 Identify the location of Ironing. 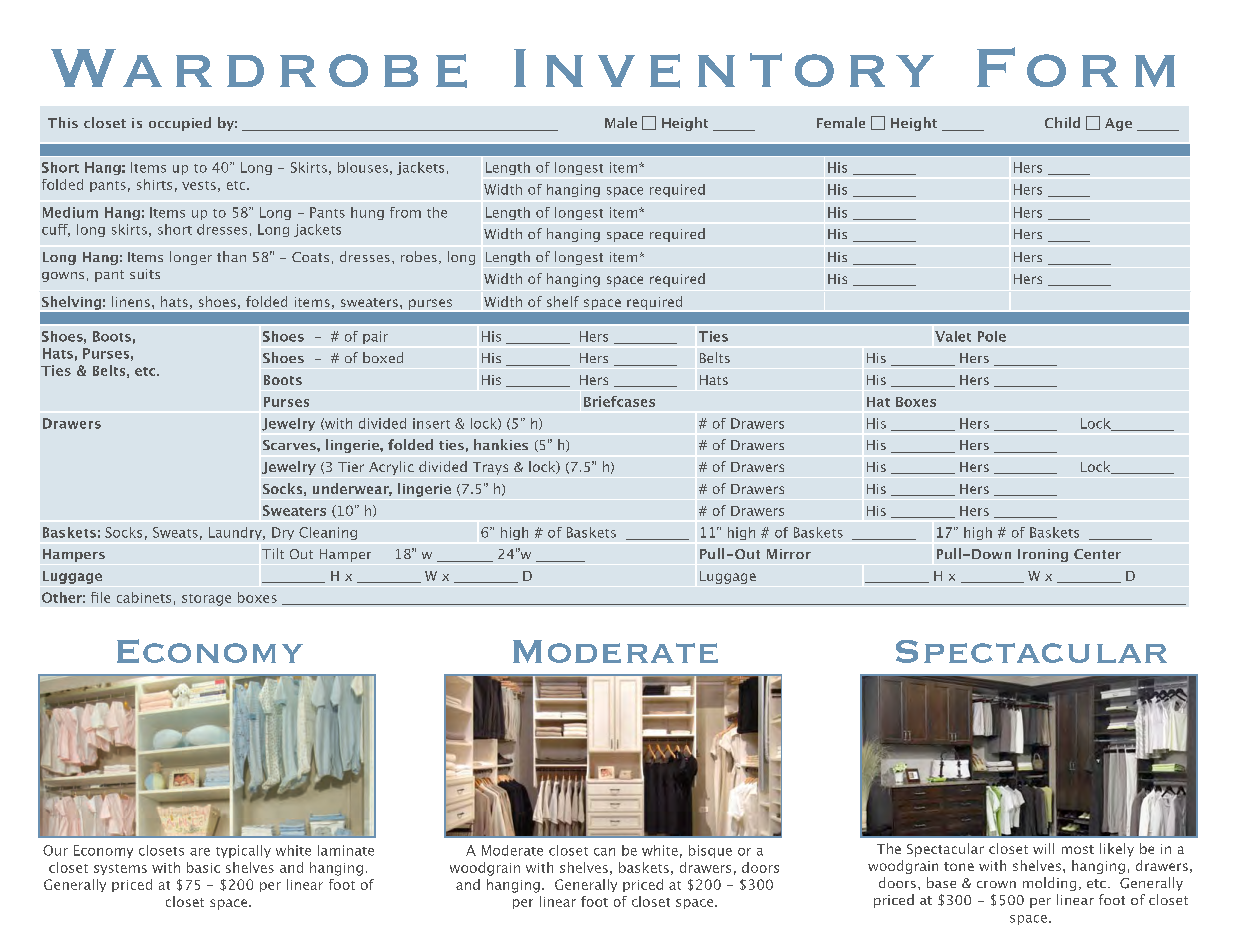
(1043, 555).
